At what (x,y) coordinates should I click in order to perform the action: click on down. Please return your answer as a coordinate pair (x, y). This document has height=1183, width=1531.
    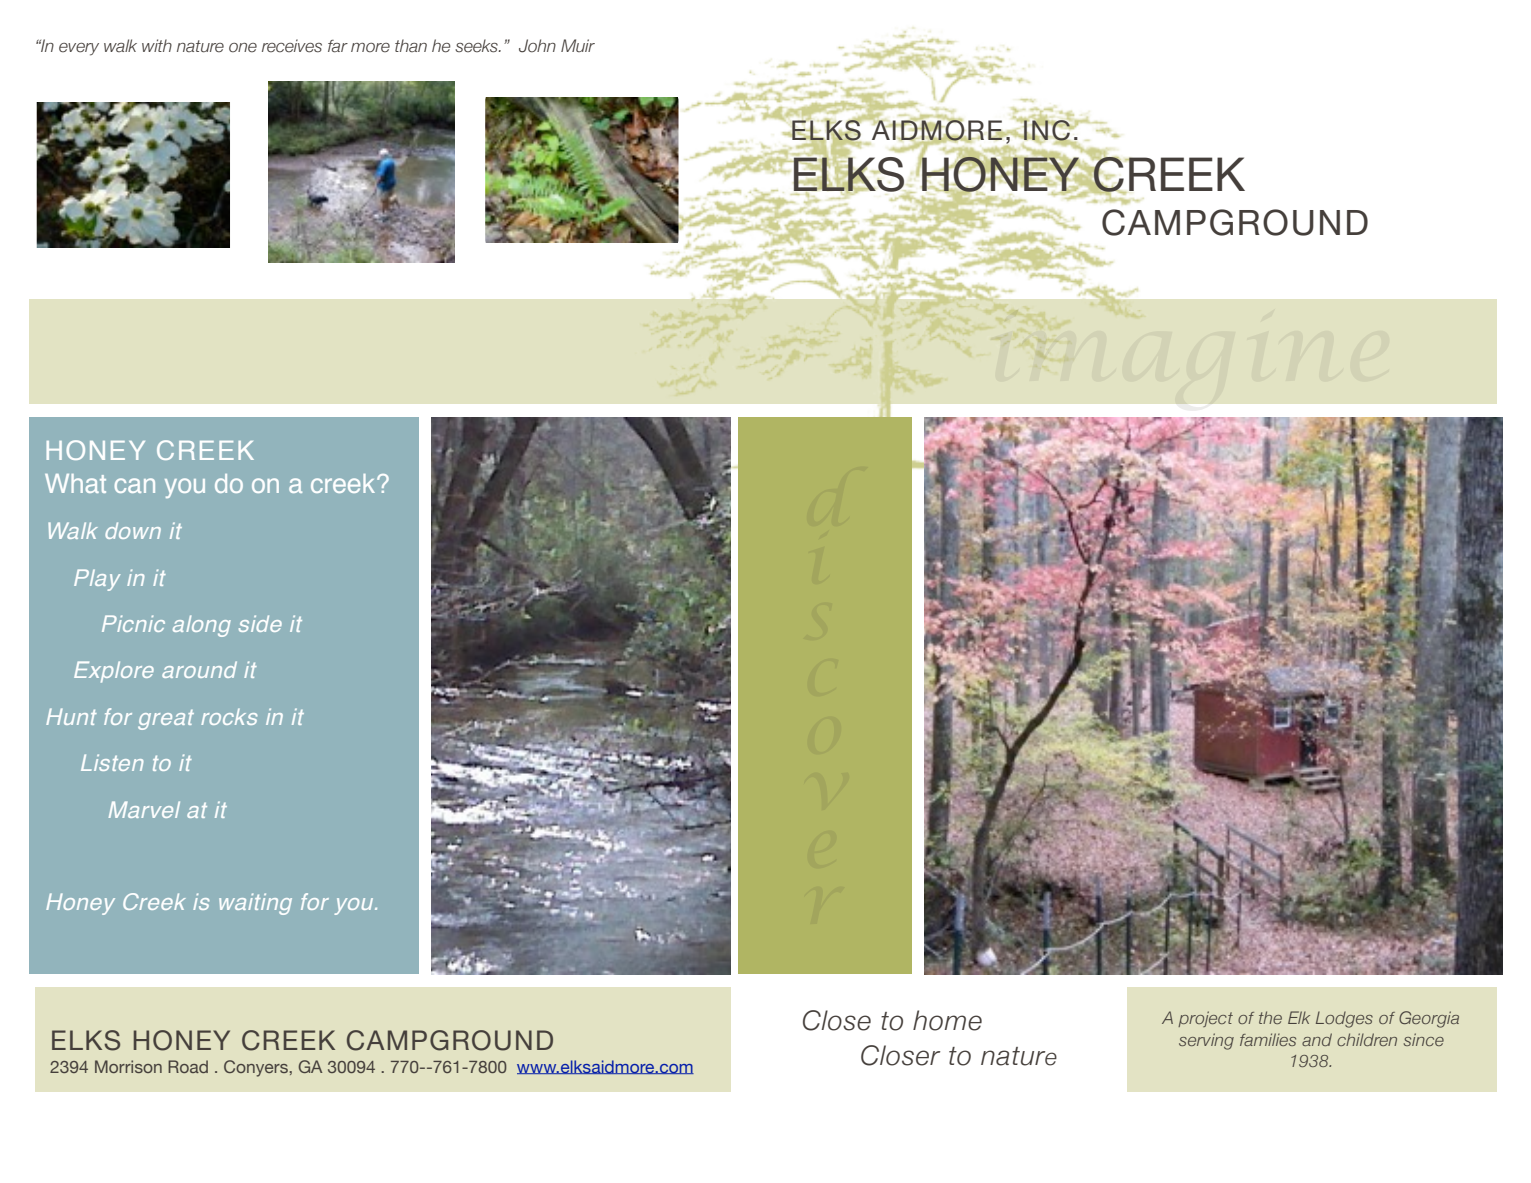
    Looking at the image, I should click on (133, 530).
